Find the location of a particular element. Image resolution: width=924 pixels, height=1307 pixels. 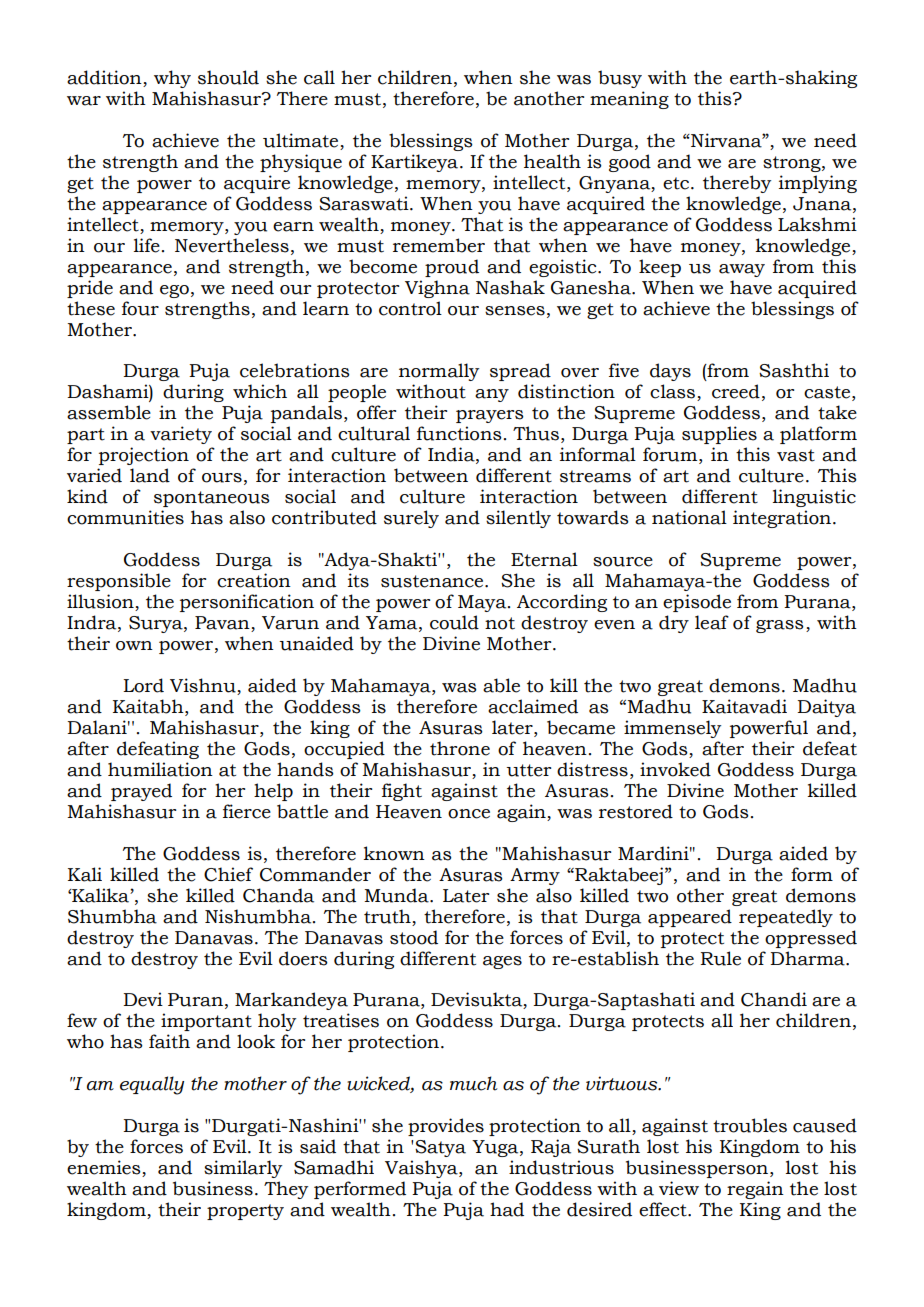

grass is located at coordinates (780, 626).
